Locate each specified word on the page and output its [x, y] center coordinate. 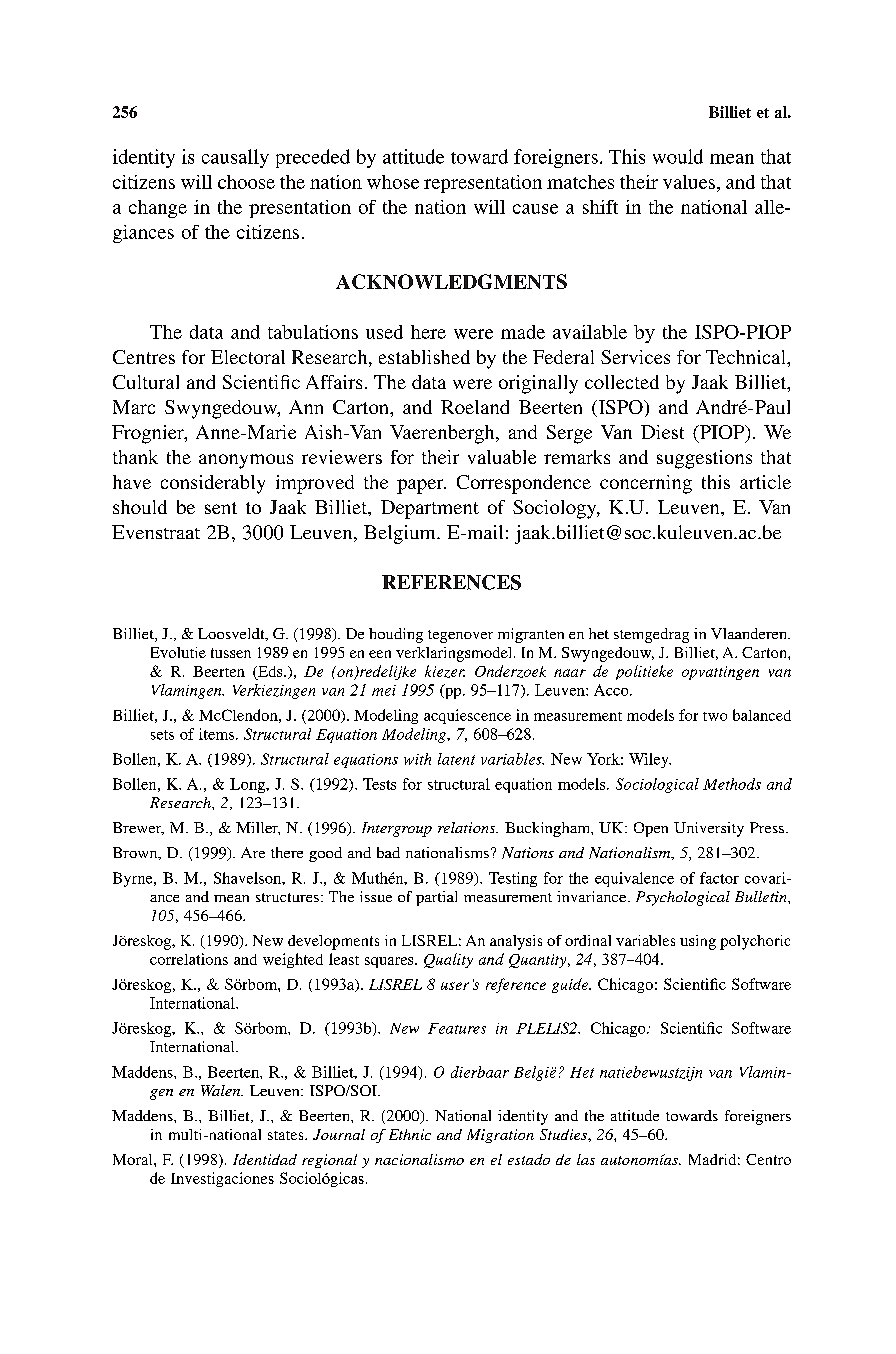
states [287, 1135]
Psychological [683, 898]
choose [246, 182]
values [689, 182]
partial [436, 898]
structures [287, 897]
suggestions [704, 459]
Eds [270, 671]
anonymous [246, 461]
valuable [502, 457]
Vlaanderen [750, 633]
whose [393, 182]
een [380, 654]
